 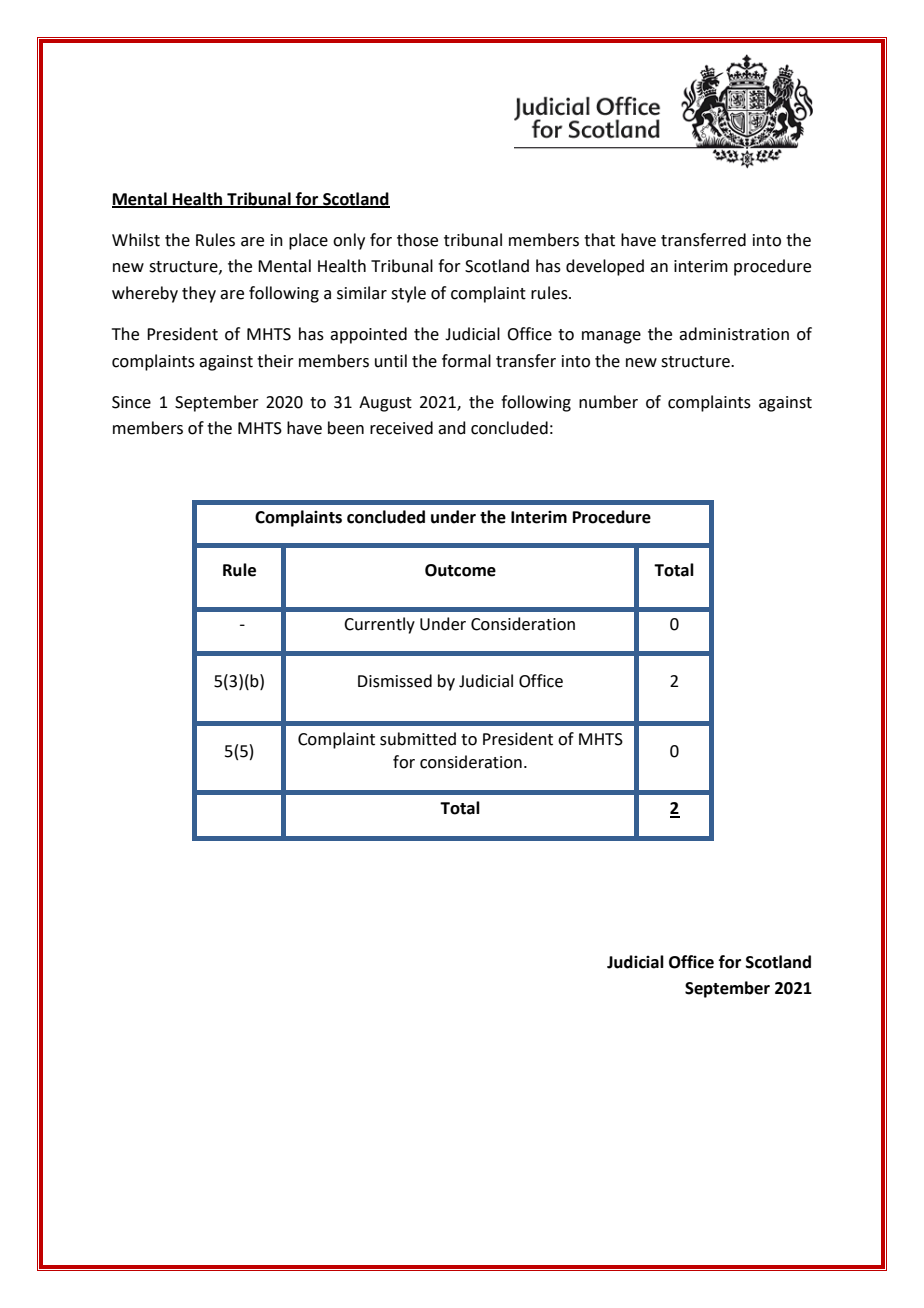 What do you see at coordinates (395, 681) in the document?
I see `Dismissed` at bounding box center [395, 681].
